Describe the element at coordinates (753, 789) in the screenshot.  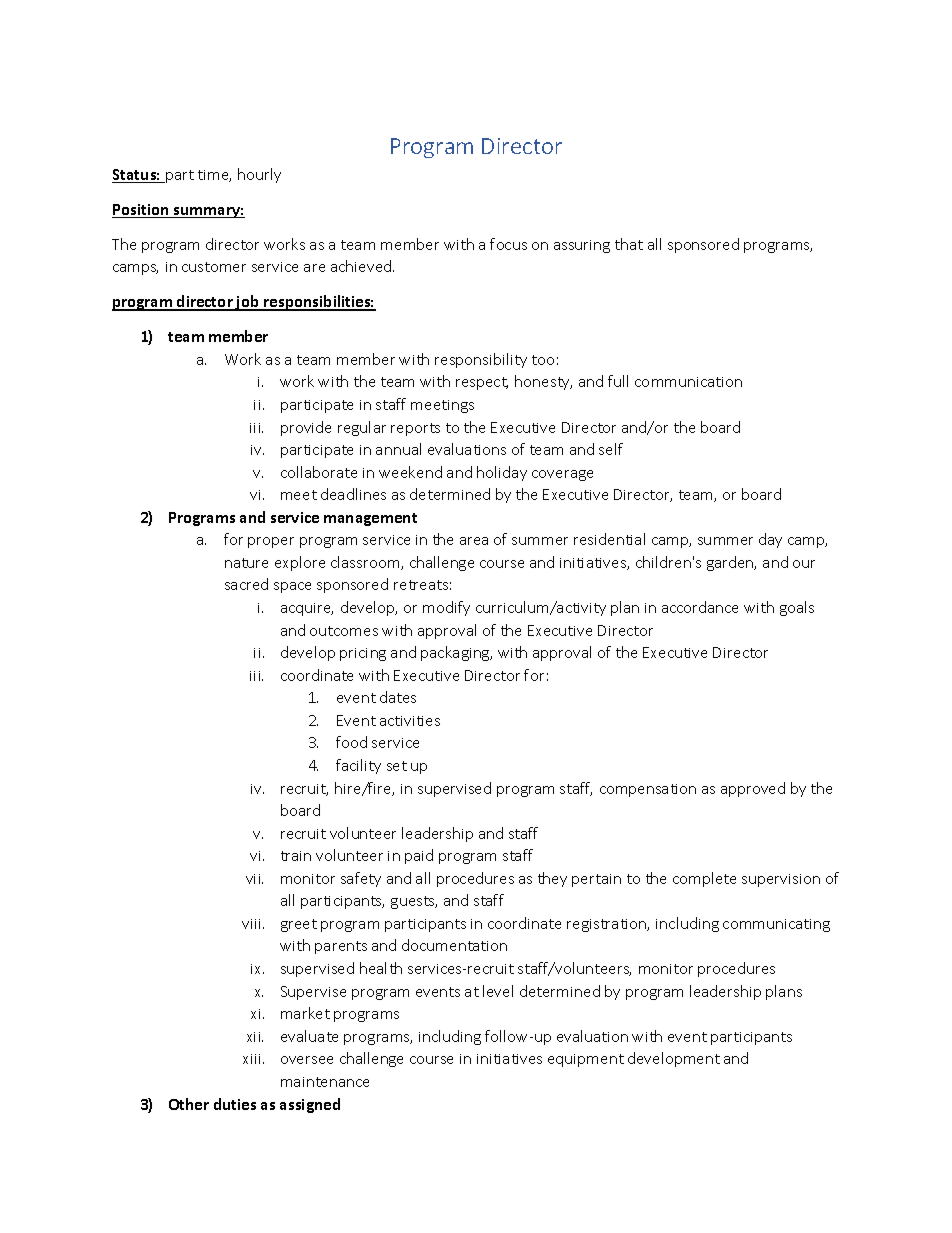
I see `approved` at that location.
